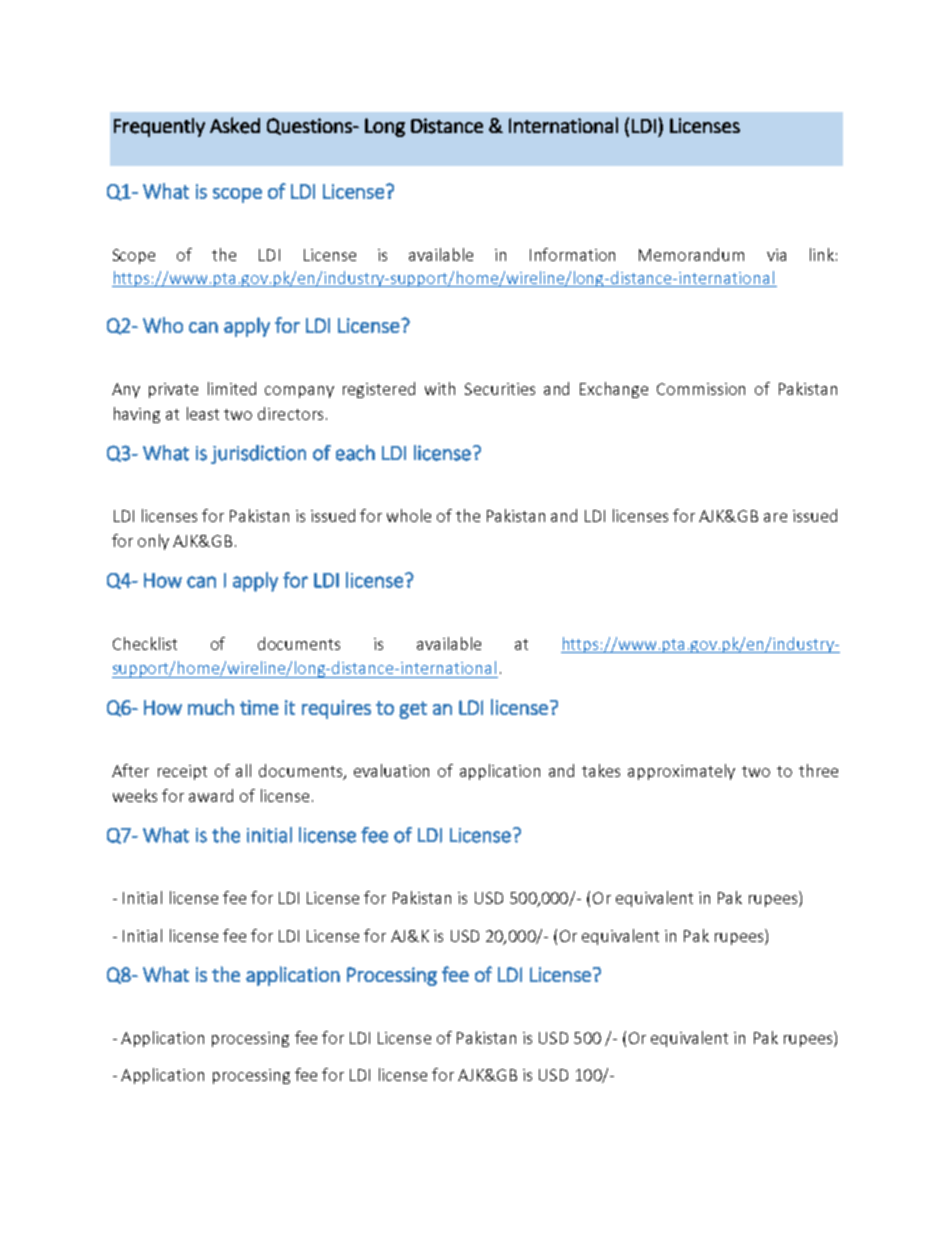 This document has width=952, height=1233. I want to click on Checklist, so click(145, 643).
